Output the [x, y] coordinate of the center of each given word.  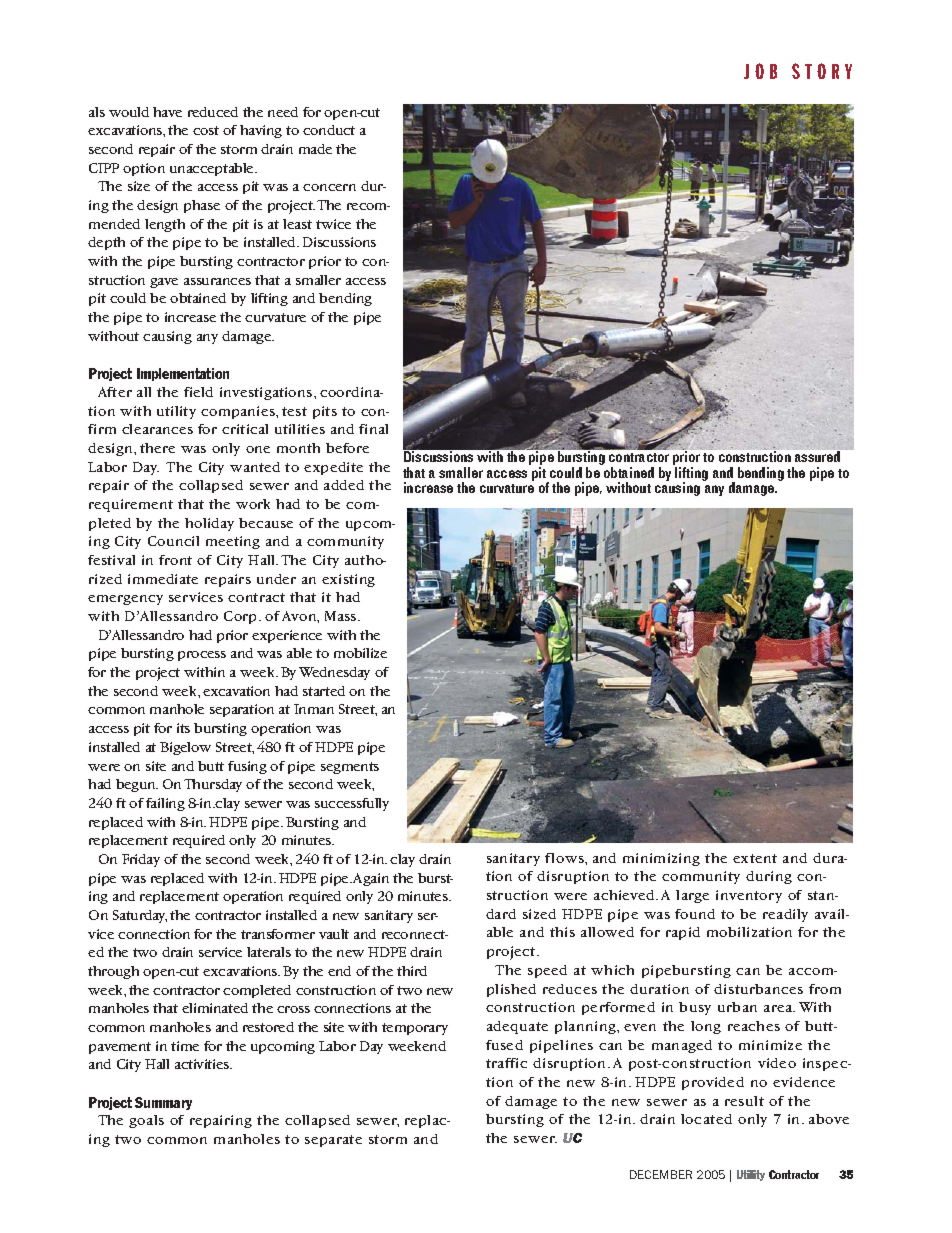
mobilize [360, 653]
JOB [760, 71]
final [373, 429]
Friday [141, 860]
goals [146, 1121]
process [202, 656]
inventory [749, 896]
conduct [329, 130]
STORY [822, 71]
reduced [213, 112]
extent [755, 858]
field [198, 392]
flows [565, 858]
